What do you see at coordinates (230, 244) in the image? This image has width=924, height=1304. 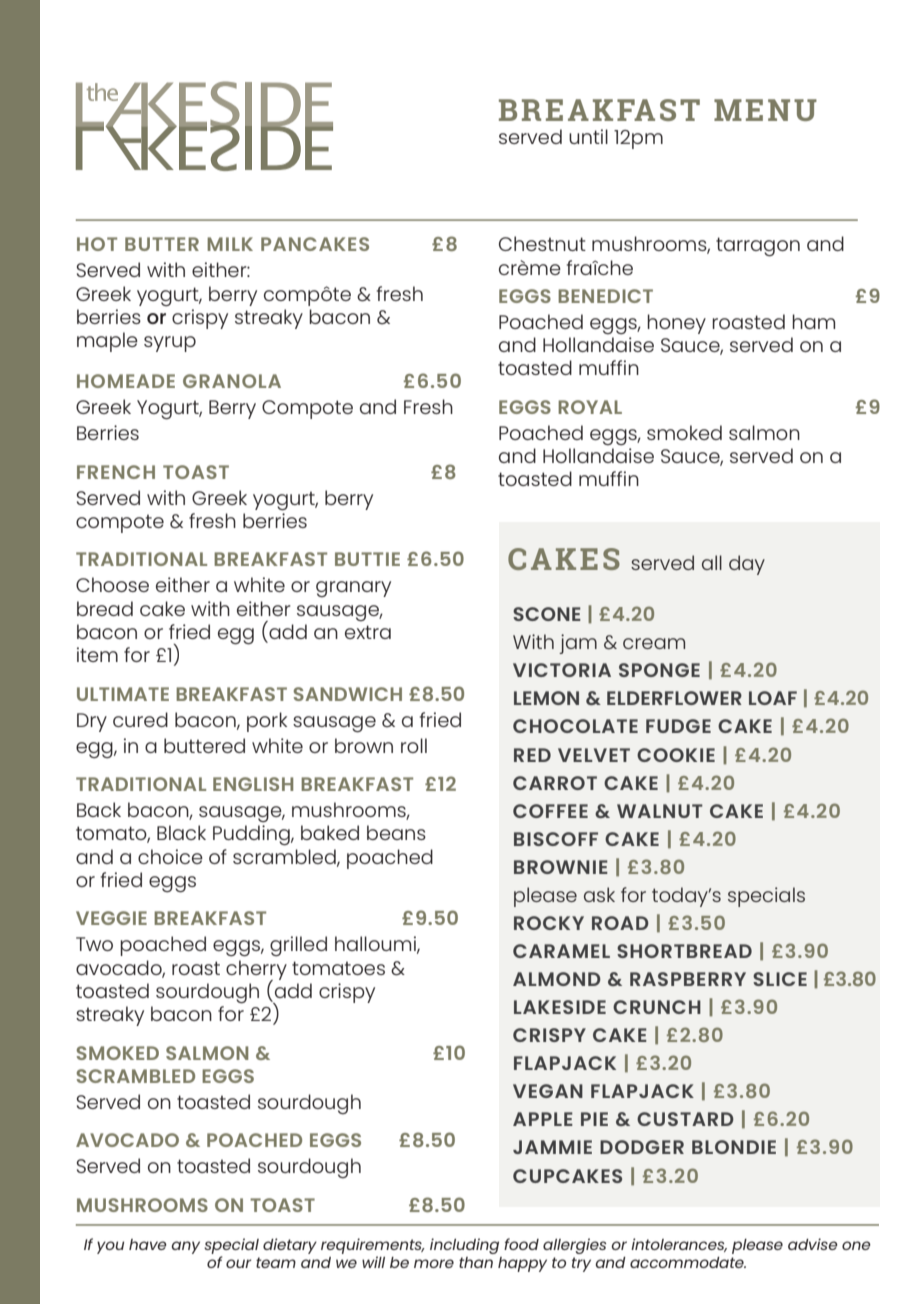 I see `MILK` at bounding box center [230, 244].
